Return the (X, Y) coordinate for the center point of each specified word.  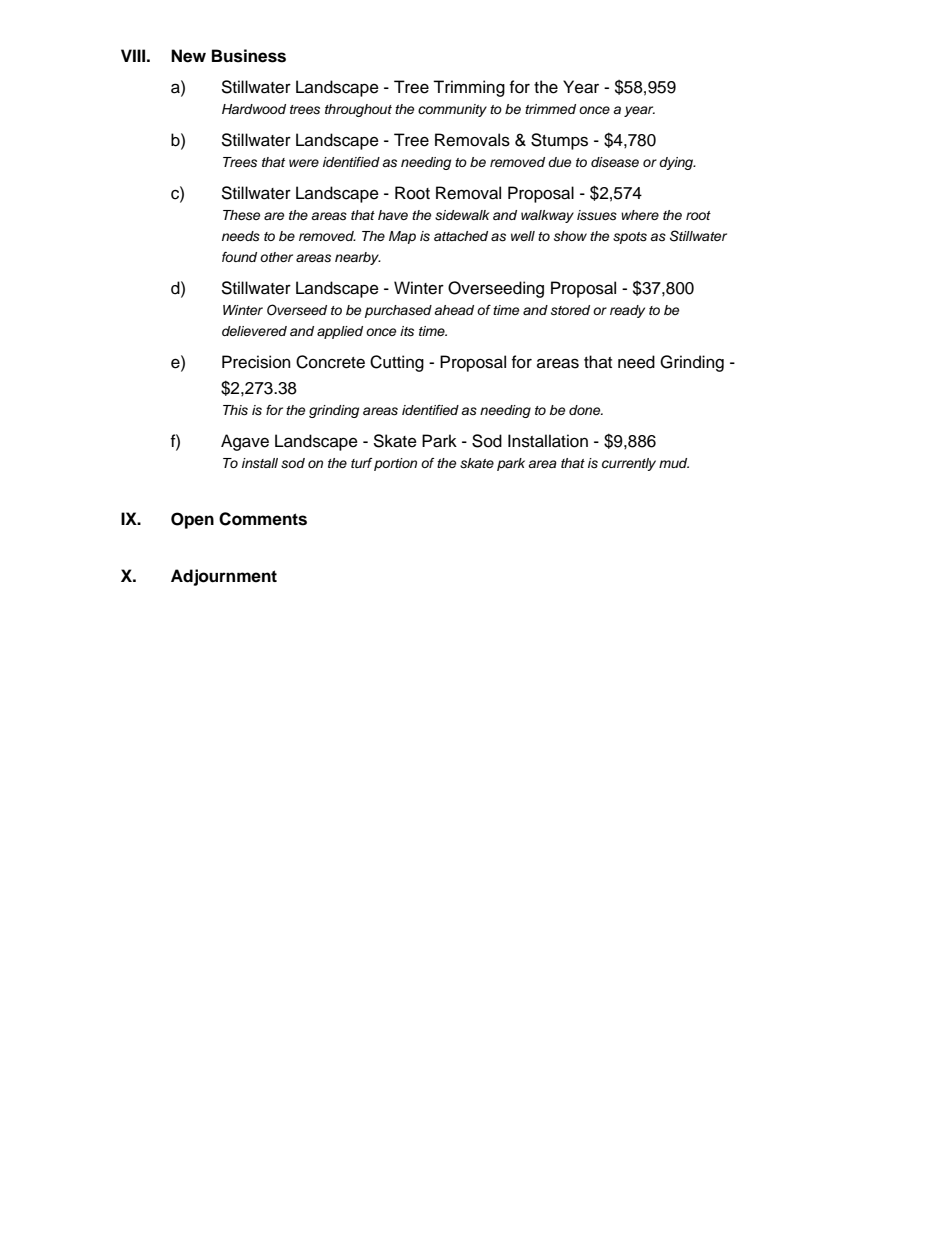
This (235, 410)
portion (395, 464)
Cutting (397, 363)
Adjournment (224, 577)
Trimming (469, 88)
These (242, 215)
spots (630, 238)
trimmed (550, 109)
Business (249, 56)
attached (461, 236)
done (586, 410)
